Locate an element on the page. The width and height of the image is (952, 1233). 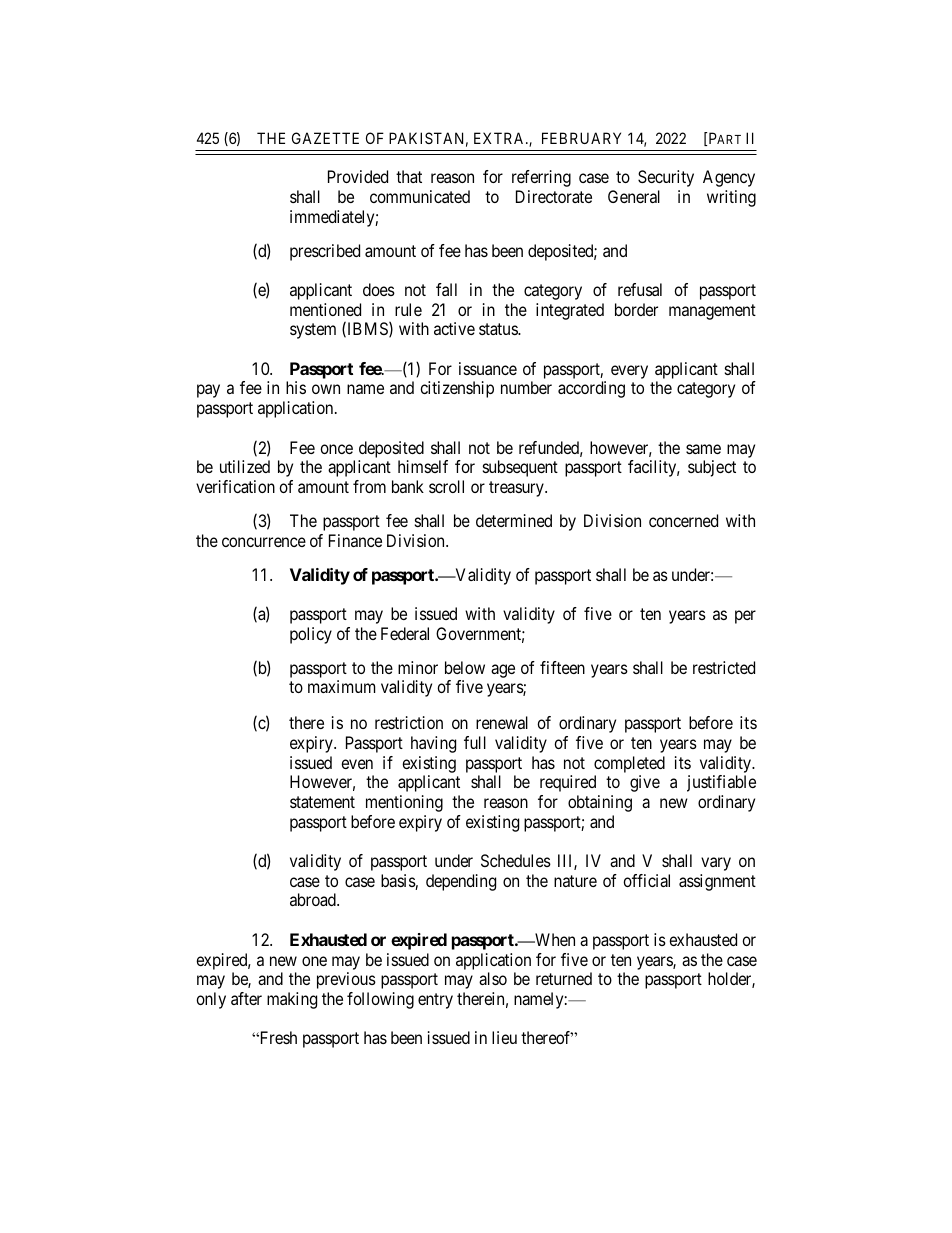
vary is located at coordinates (716, 864).
